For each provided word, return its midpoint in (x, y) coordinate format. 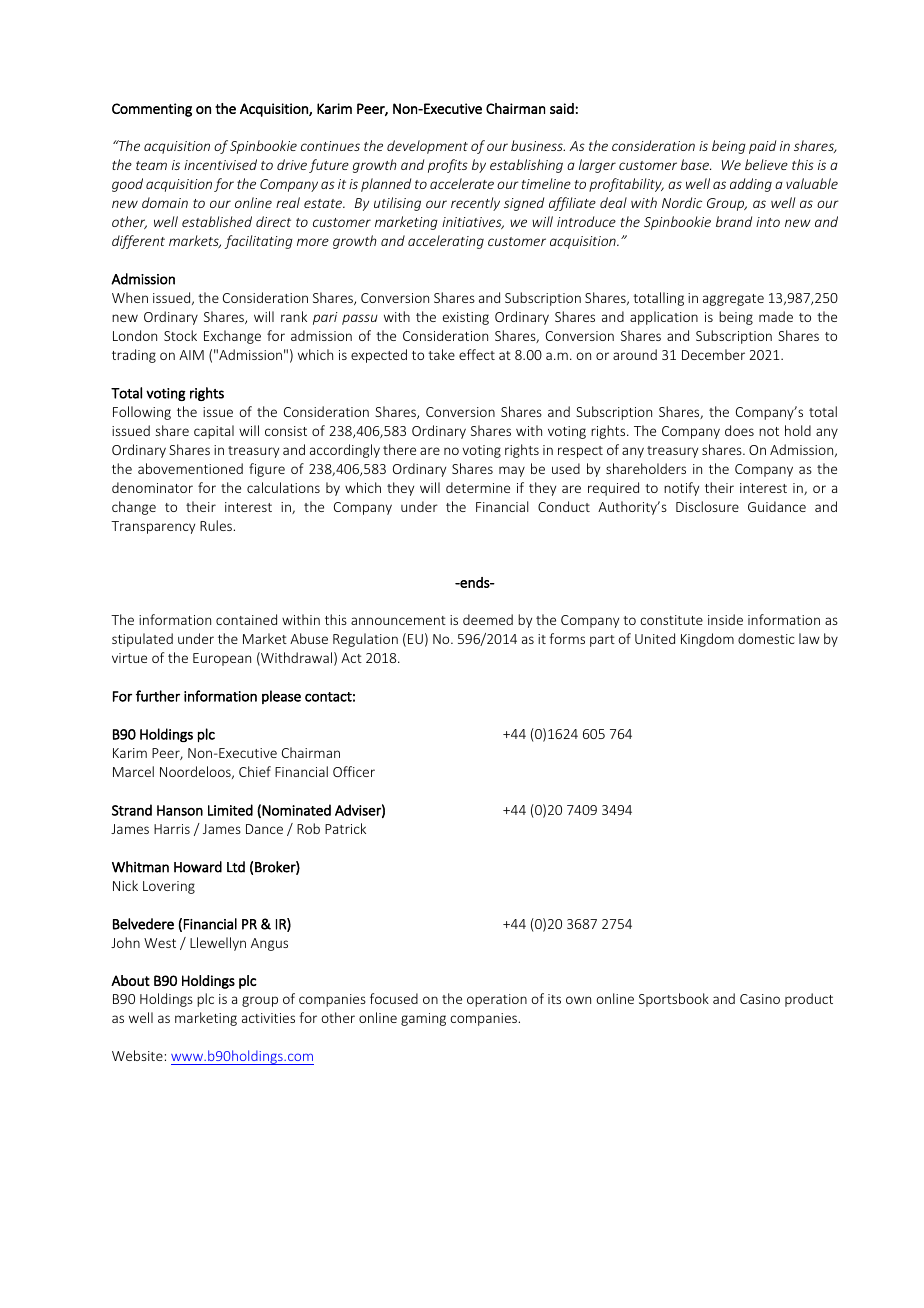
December (713, 354)
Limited (230, 810)
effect (477, 354)
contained (246, 619)
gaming (423, 1019)
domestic (766, 638)
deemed (488, 619)
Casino (760, 999)
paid (762, 147)
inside (725, 619)
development (427, 147)
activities (268, 1018)
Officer (354, 771)
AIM (191, 355)
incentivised (220, 164)
